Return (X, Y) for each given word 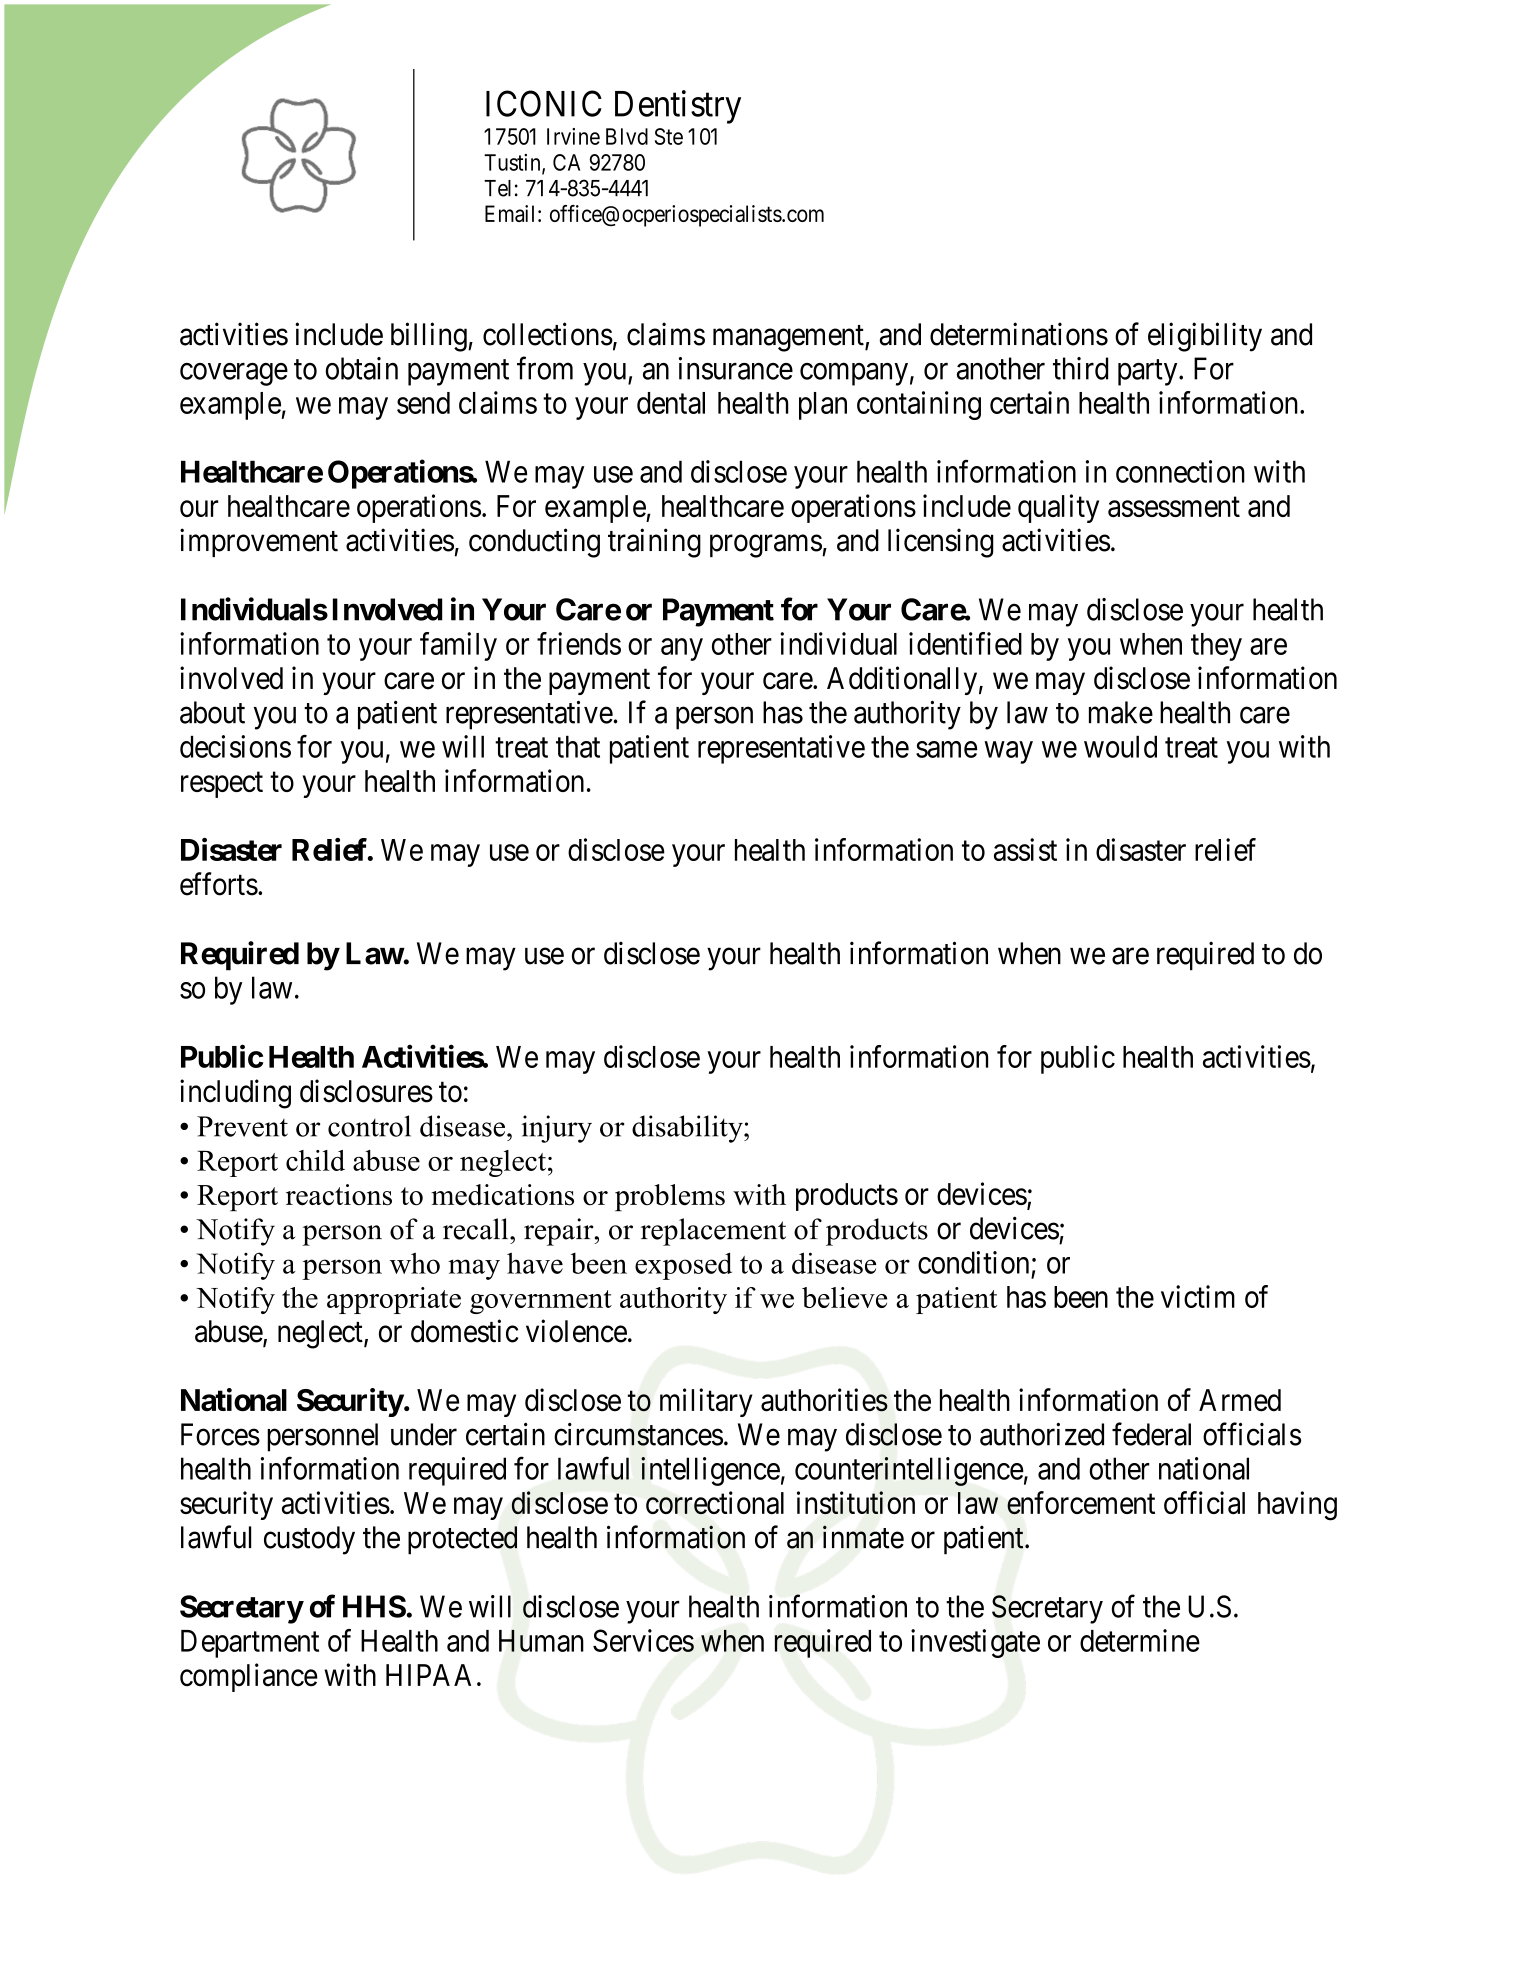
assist (1025, 849)
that (578, 746)
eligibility (1205, 337)
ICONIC (544, 103)
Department (250, 1644)
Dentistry (678, 107)
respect (222, 785)
